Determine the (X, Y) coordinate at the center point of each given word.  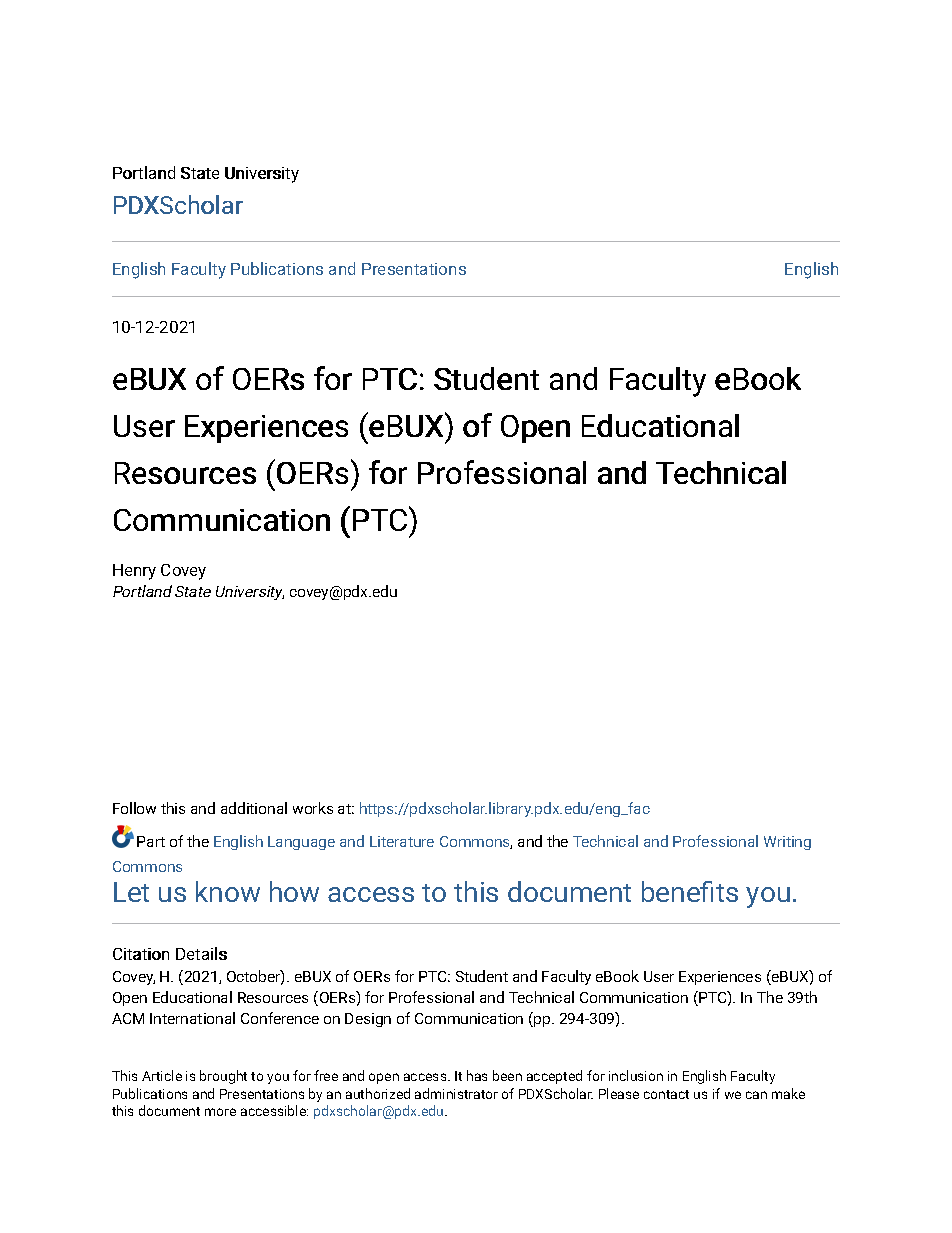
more (220, 1112)
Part (151, 841)
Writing (787, 843)
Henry (134, 572)
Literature (402, 841)
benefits (690, 891)
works (313, 808)
